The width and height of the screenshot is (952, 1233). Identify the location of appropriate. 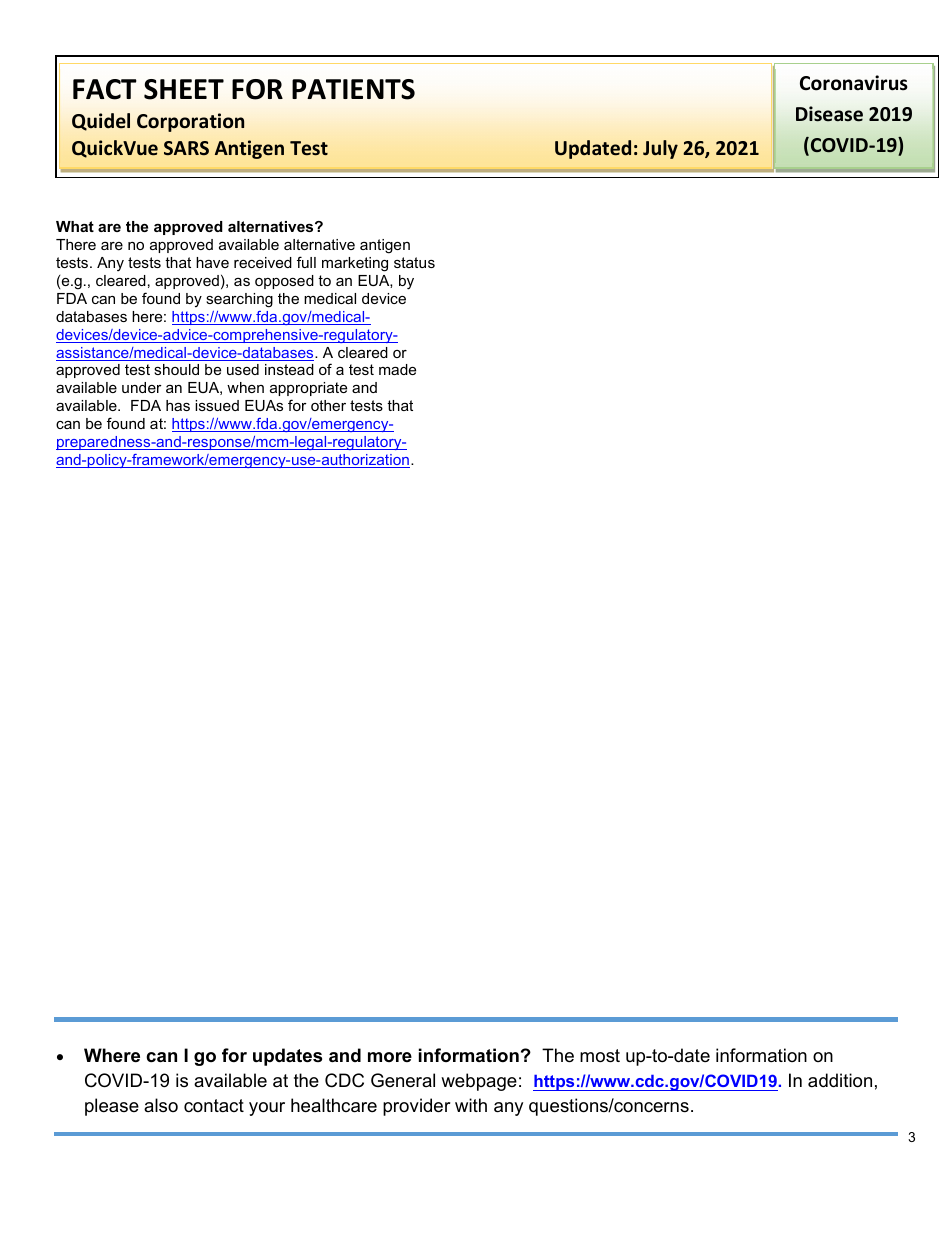
(308, 389).
